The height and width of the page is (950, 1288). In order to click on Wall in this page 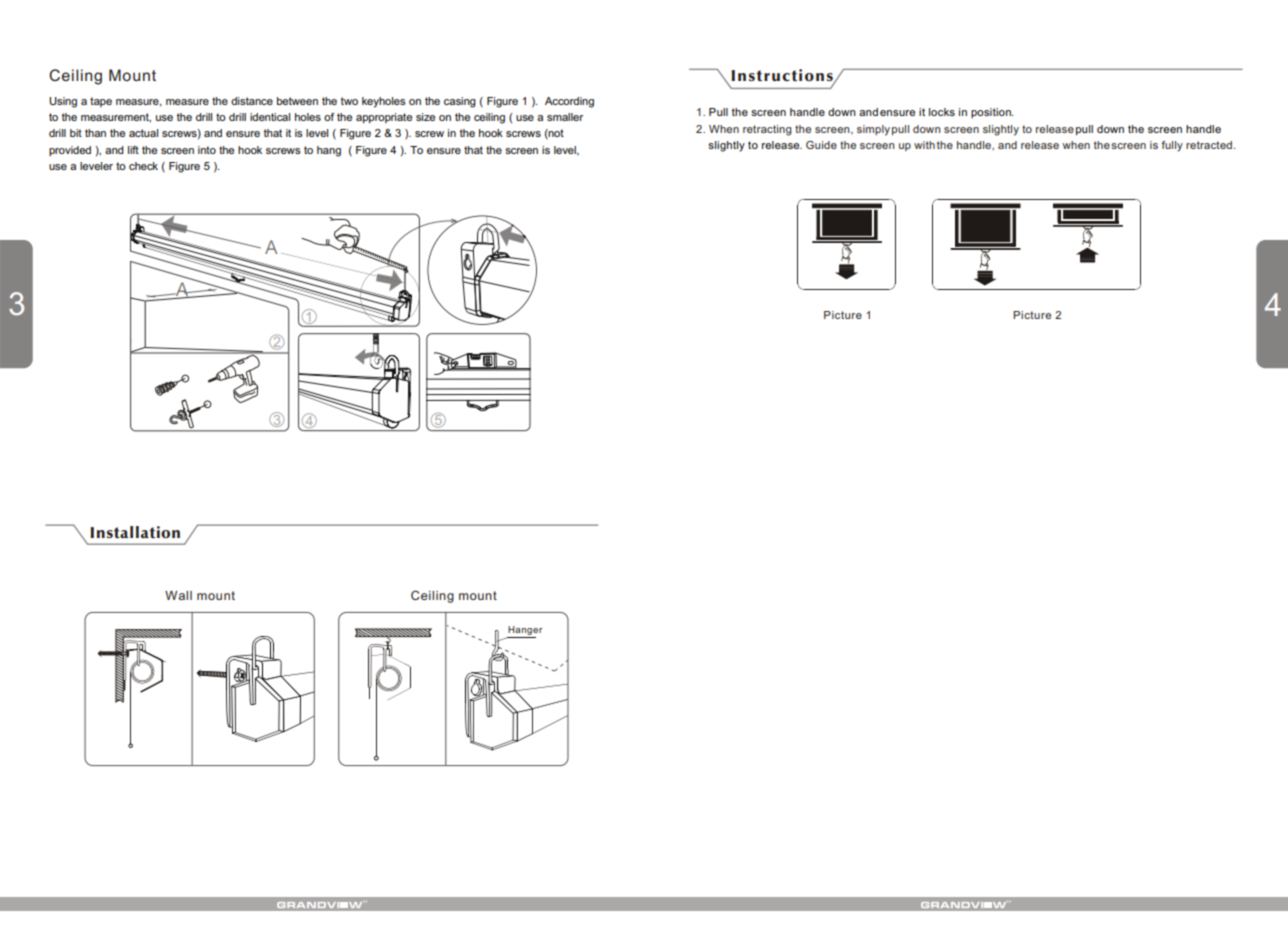, I will do `click(178, 595)`.
